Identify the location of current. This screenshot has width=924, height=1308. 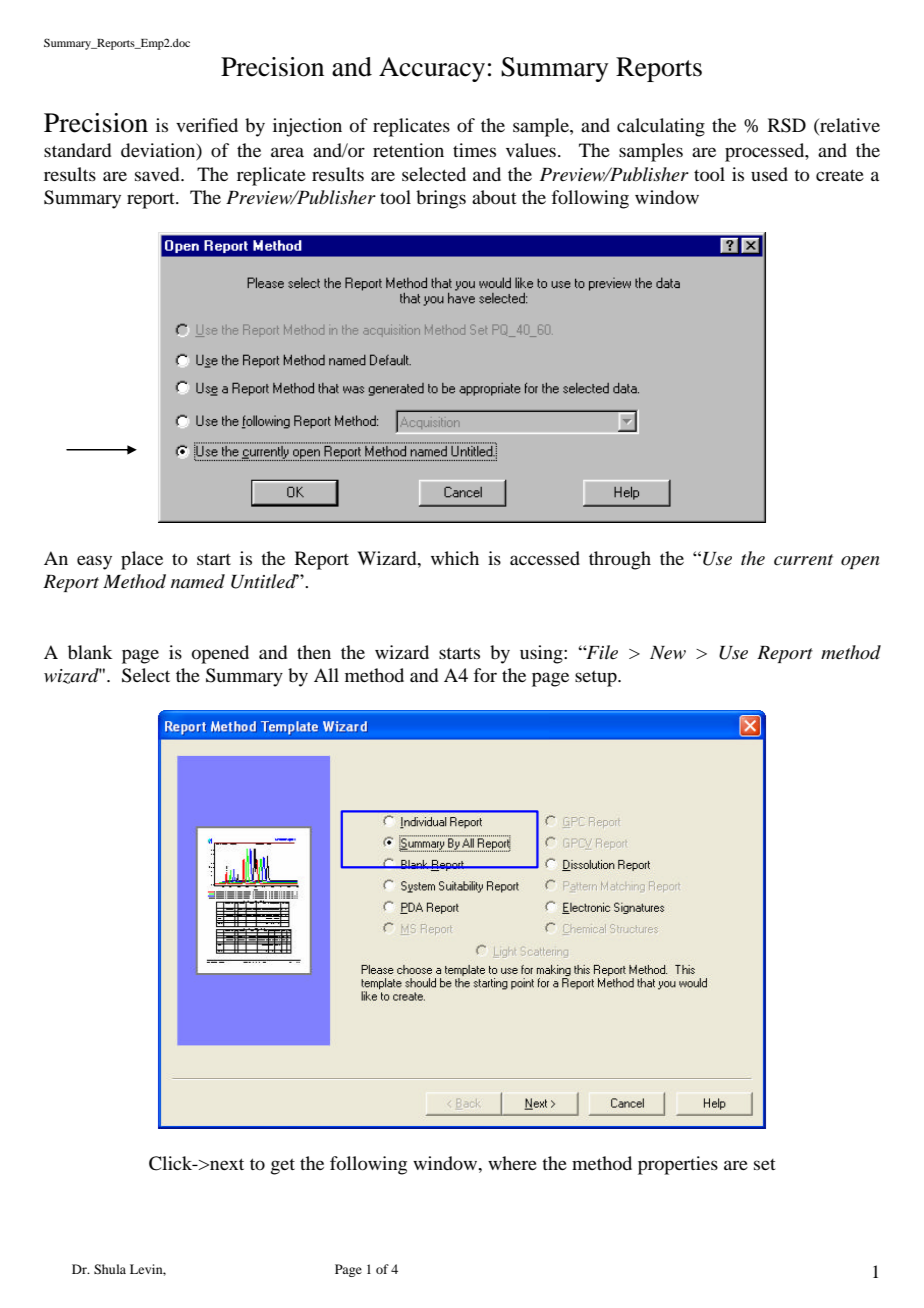
(803, 560).
